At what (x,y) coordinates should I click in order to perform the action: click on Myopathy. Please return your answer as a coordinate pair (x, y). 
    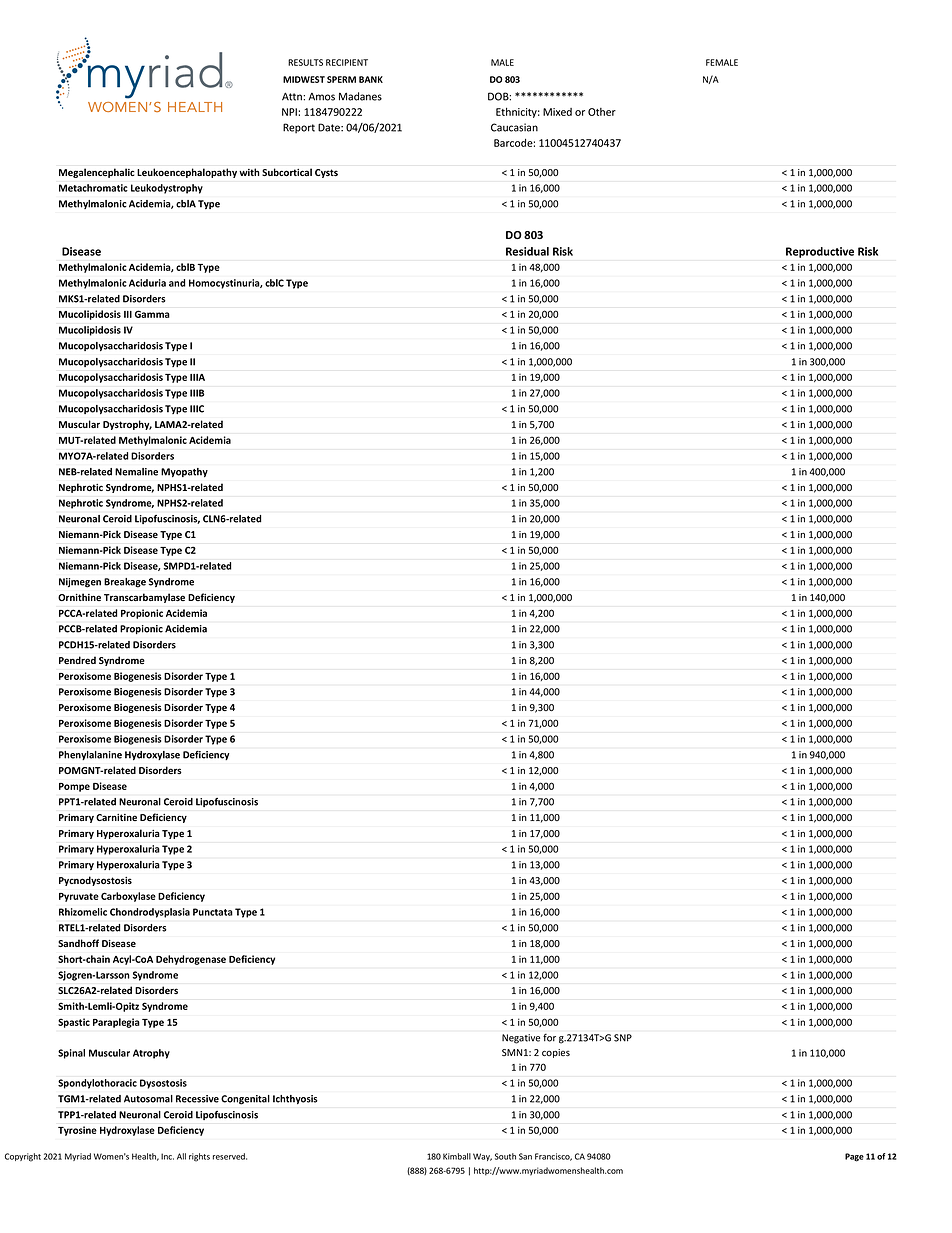
    Looking at the image, I should click on (184, 472).
